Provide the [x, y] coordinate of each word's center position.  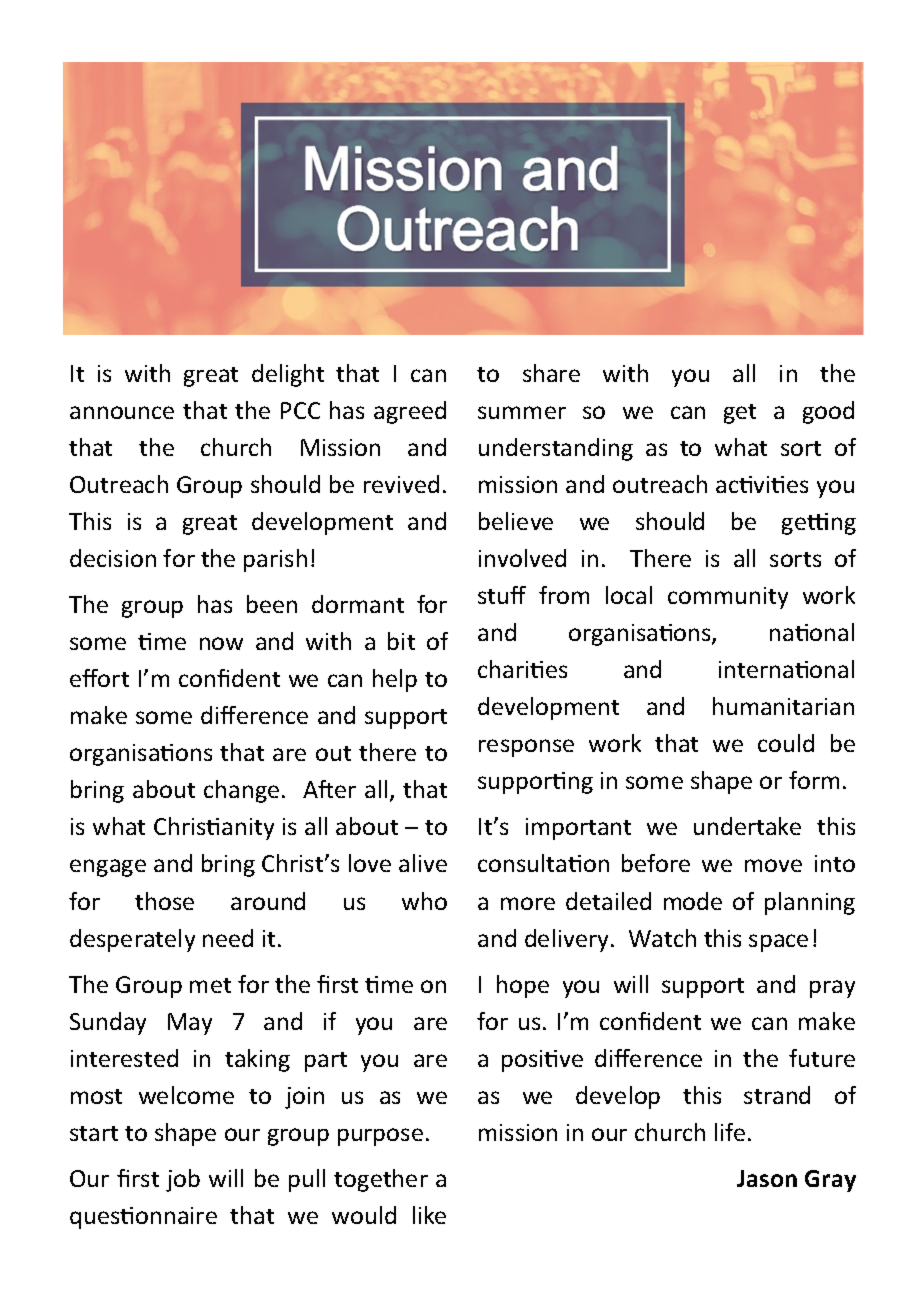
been [272, 604]
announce [122, 412]
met [210, 985]
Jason [767, 1178]
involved [522, 558]
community [728, 598]
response [526, 748]
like [429, 1215]
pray [832, 989]
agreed [410, 412]
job [183, 1180]
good [828, 412]
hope [523, 986]
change [241, 791]
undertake [747, 826]
